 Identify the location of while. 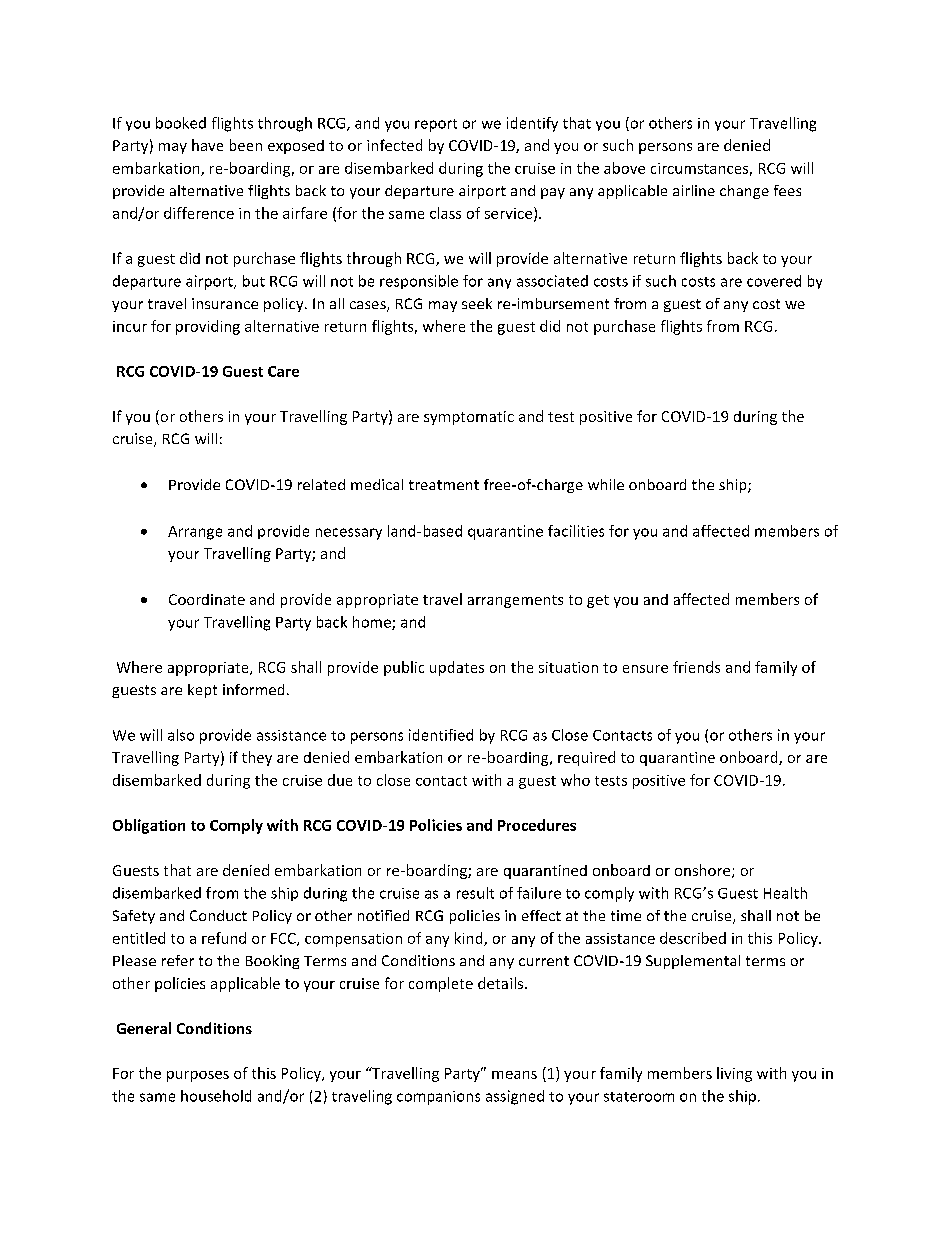
(606, 484).
